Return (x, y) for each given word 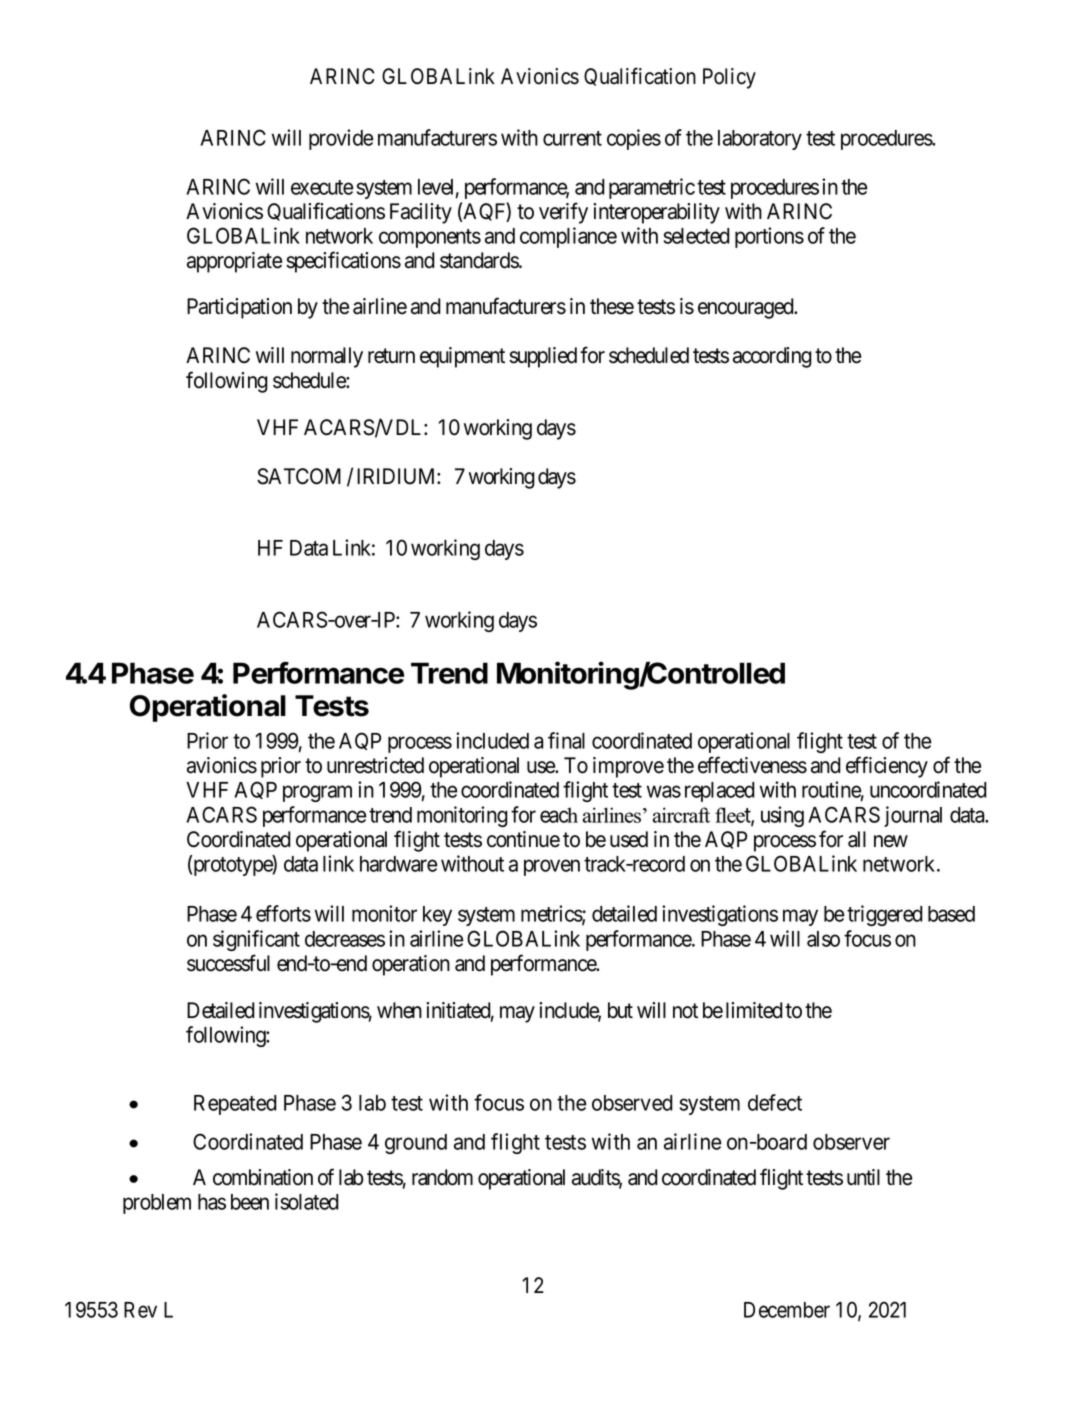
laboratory (760, 140)
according (772, 357)
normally (327, 357)
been (250, 1202)
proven (552, 867)
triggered (885, 915)
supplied (543, 357)
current (572, 138)
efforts (283, 913)
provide (341, 139)
